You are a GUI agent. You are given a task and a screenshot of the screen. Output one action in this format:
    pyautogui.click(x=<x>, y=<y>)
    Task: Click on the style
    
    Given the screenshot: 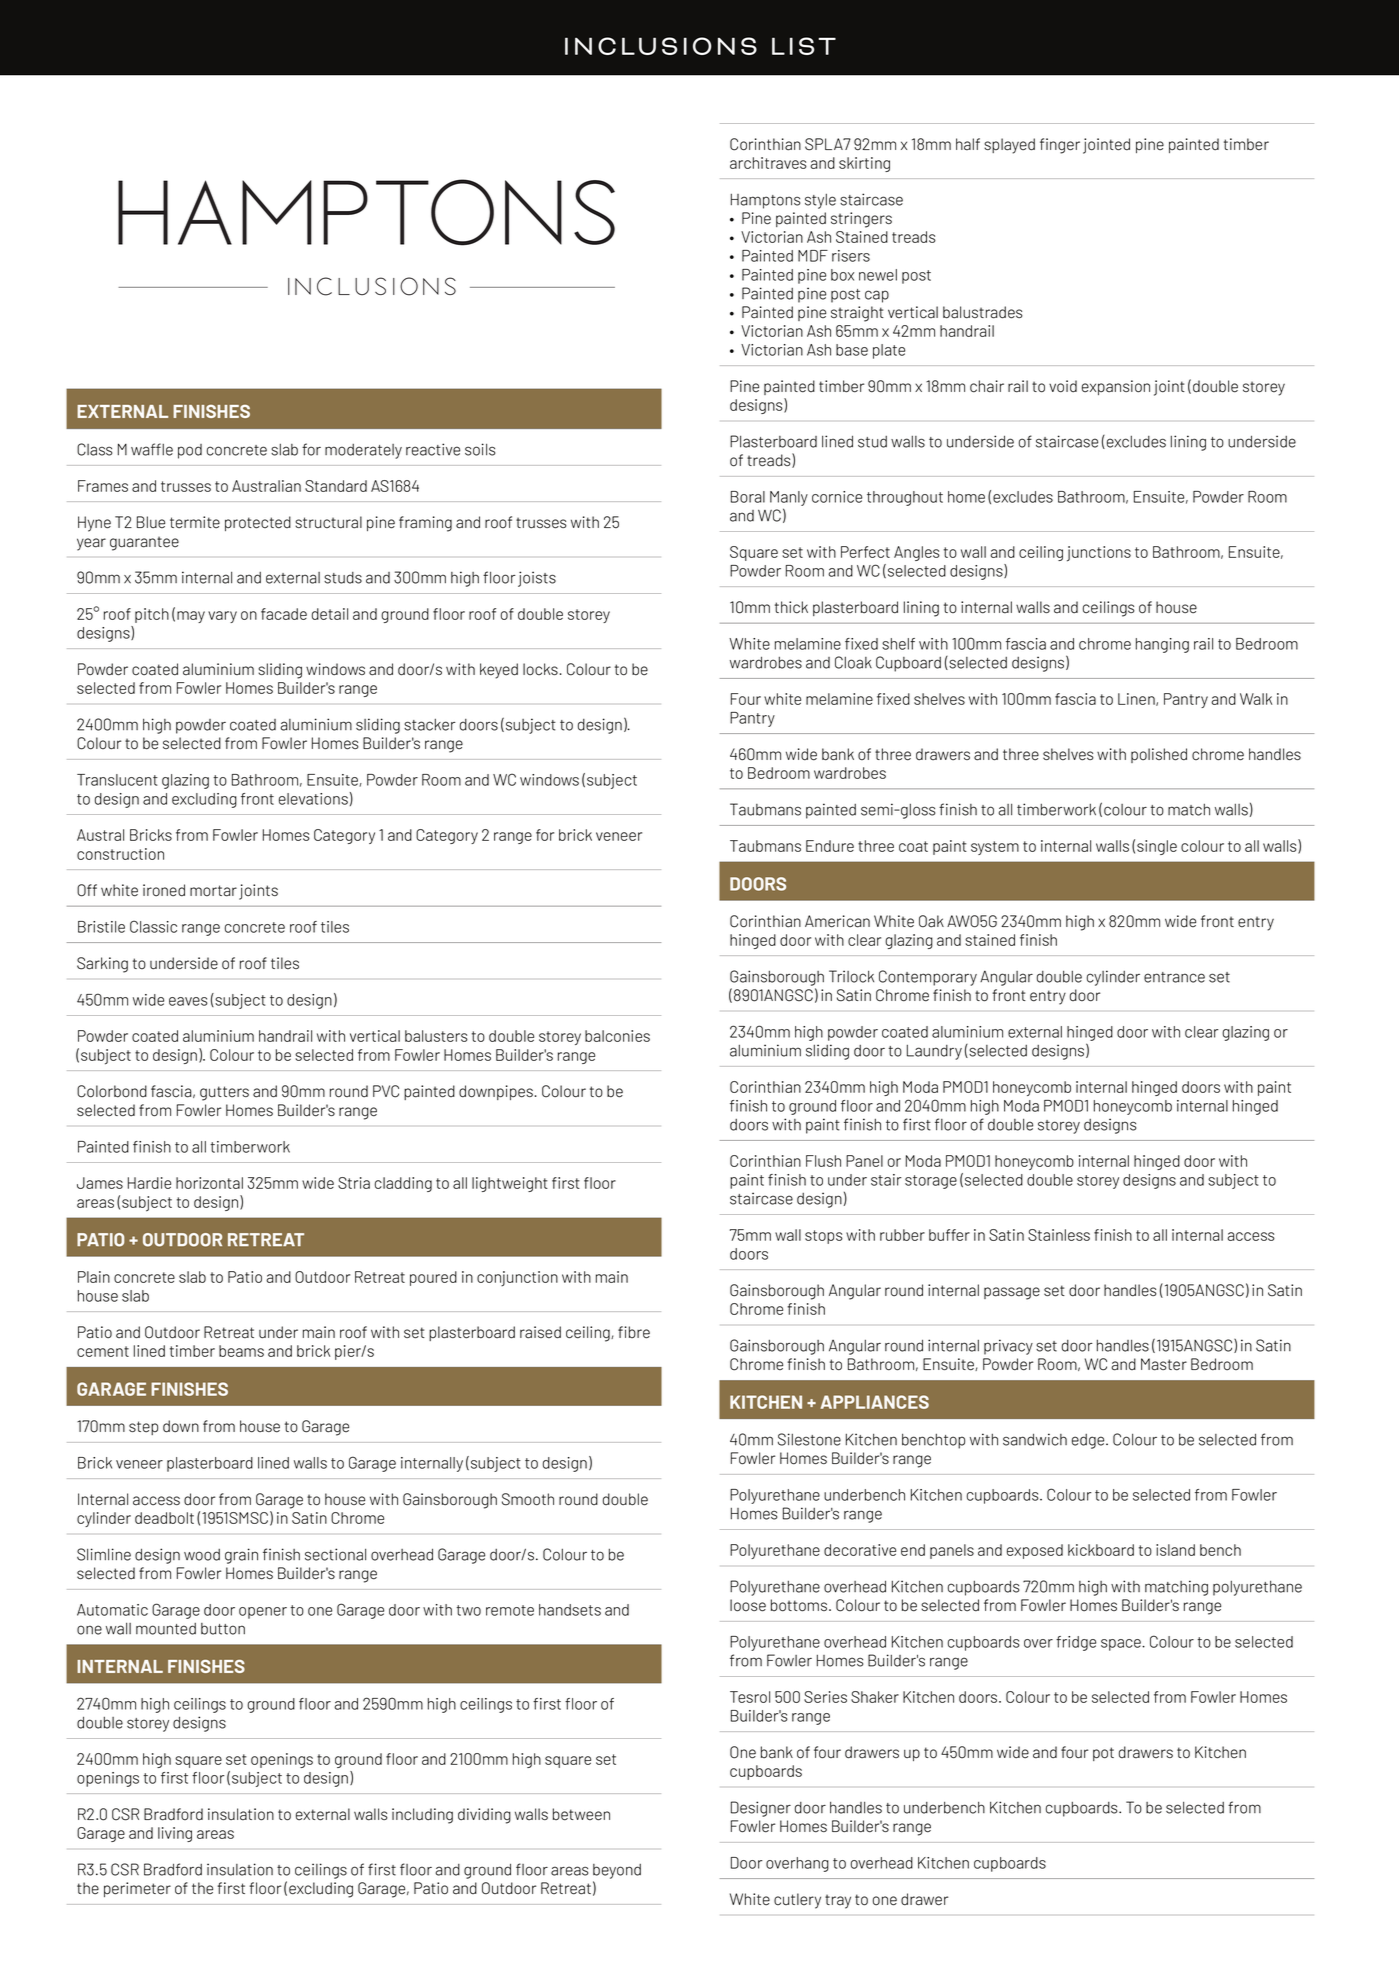 What is the action you would take?
    pyautogui.click(x=820, y=201)
